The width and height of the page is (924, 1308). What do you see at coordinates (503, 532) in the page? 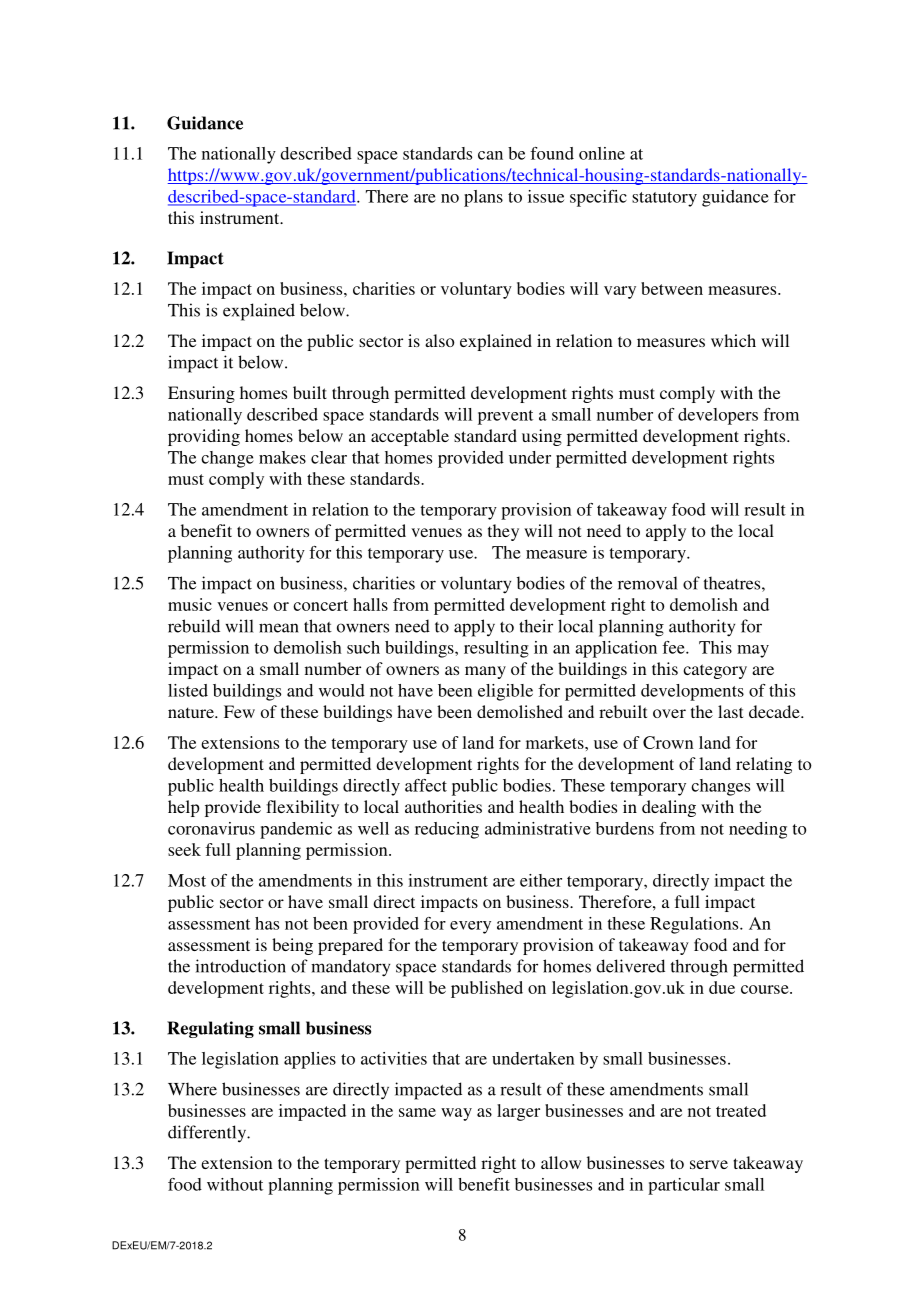
I see `they` at bounding box center [503, 532].
